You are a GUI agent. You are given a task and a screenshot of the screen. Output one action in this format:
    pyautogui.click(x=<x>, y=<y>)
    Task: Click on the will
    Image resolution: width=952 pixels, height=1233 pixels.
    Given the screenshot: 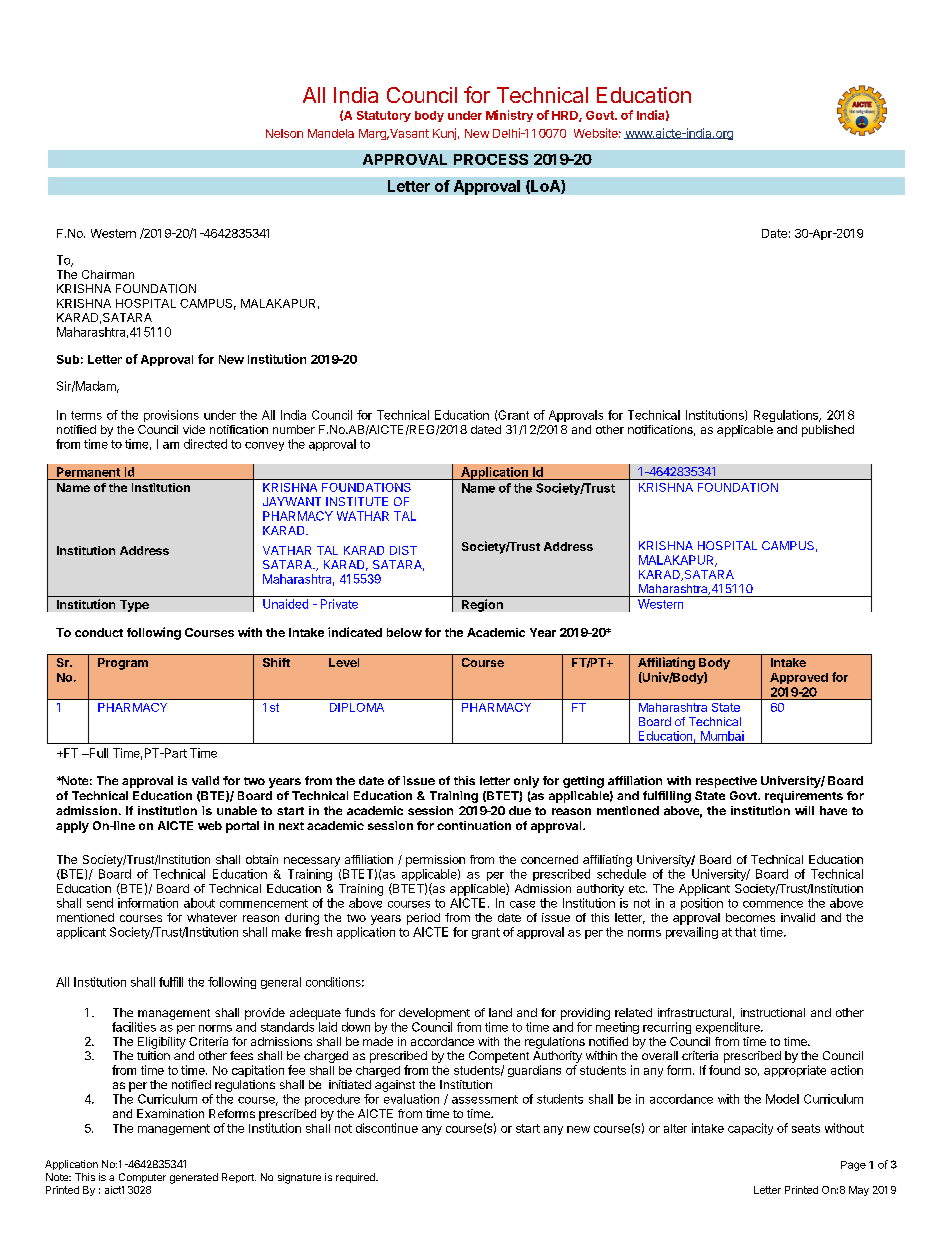 What is the action you would take?
    pyautogui.click(x=804, y=810)
